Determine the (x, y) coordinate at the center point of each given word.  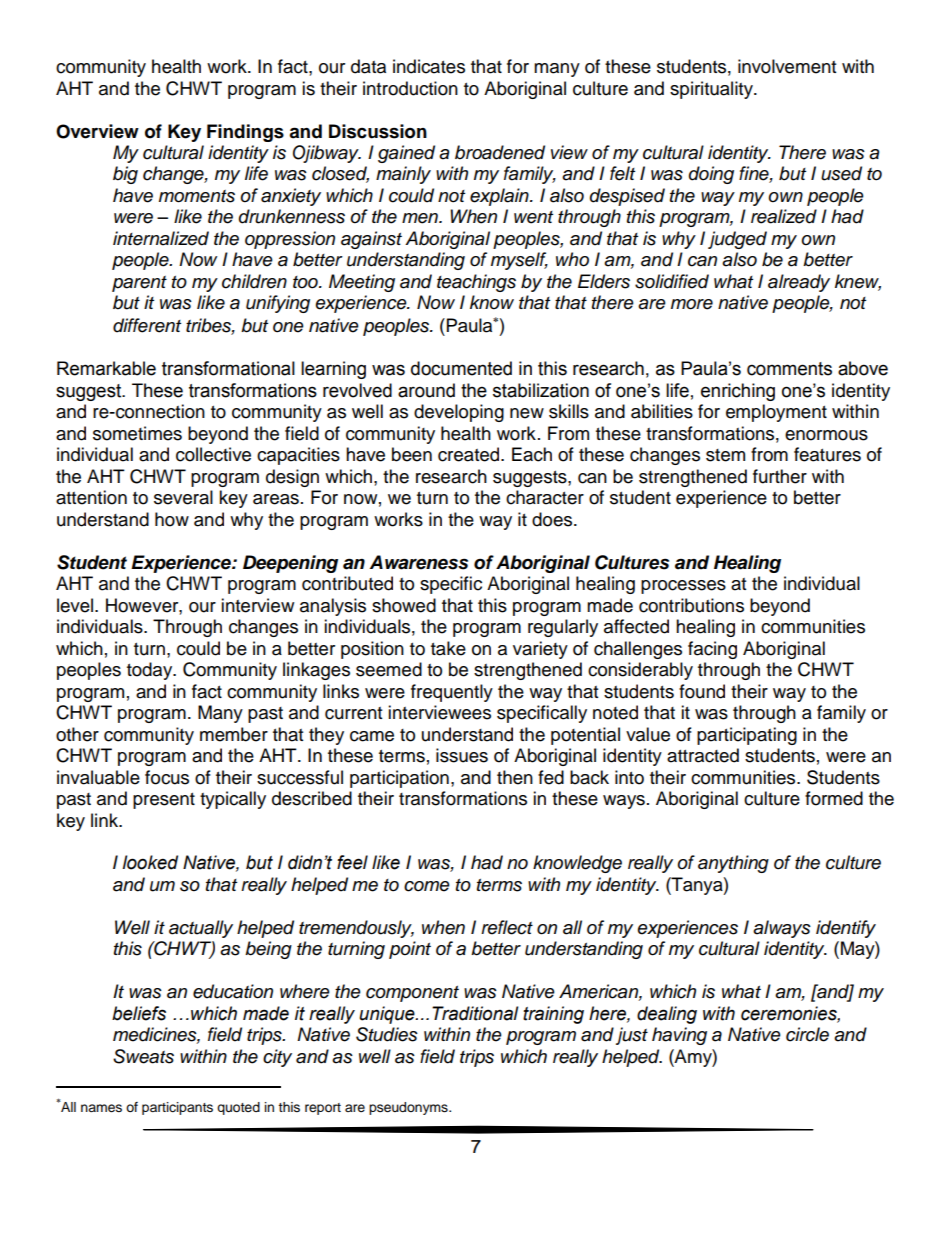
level (76, 605)
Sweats (143, 1056)
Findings (245, 133)
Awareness (419, 562)
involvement (787, 66)
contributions (691, 605)
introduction (410, 88)
